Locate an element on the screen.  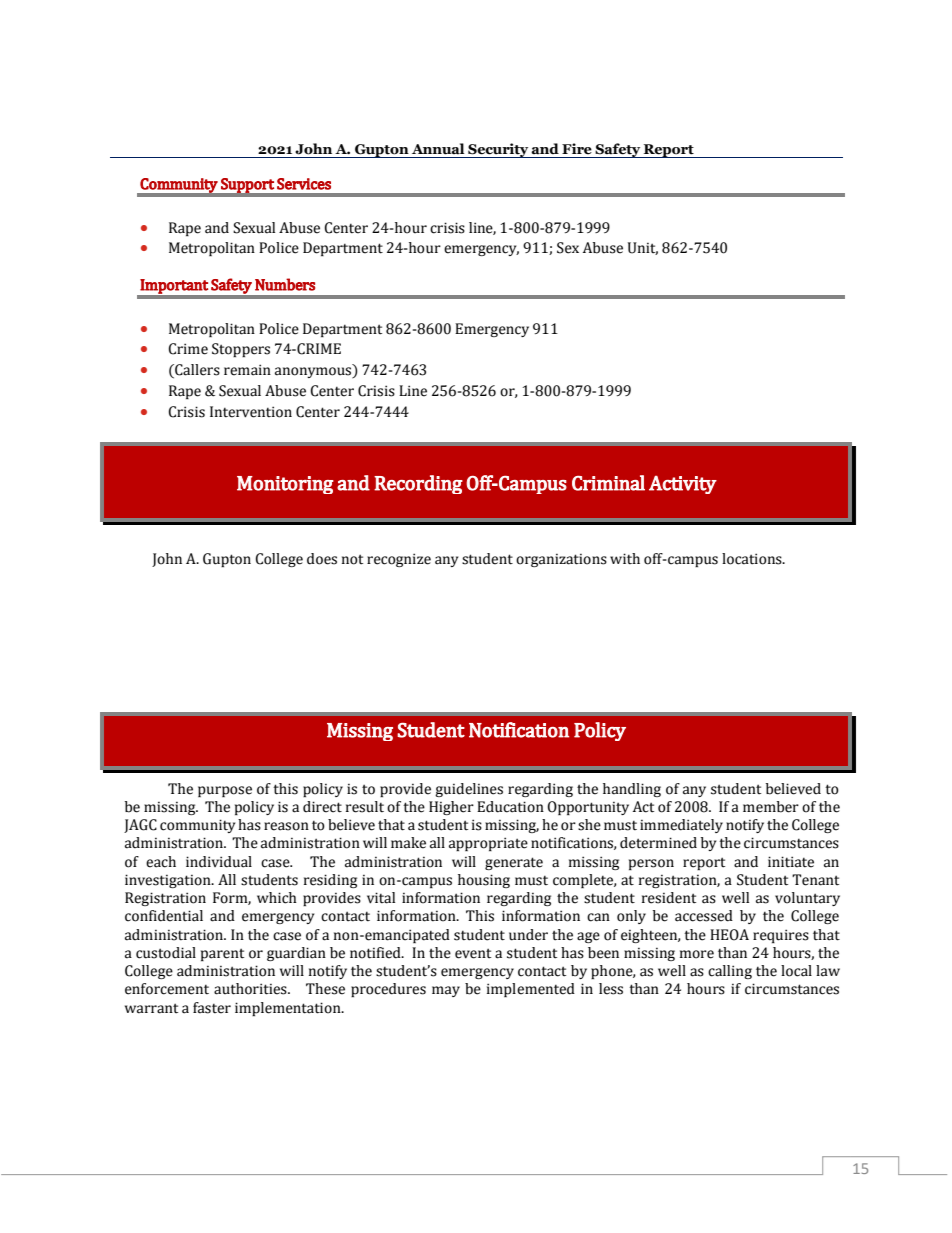
Recording is located at coordinates (418, 484).
